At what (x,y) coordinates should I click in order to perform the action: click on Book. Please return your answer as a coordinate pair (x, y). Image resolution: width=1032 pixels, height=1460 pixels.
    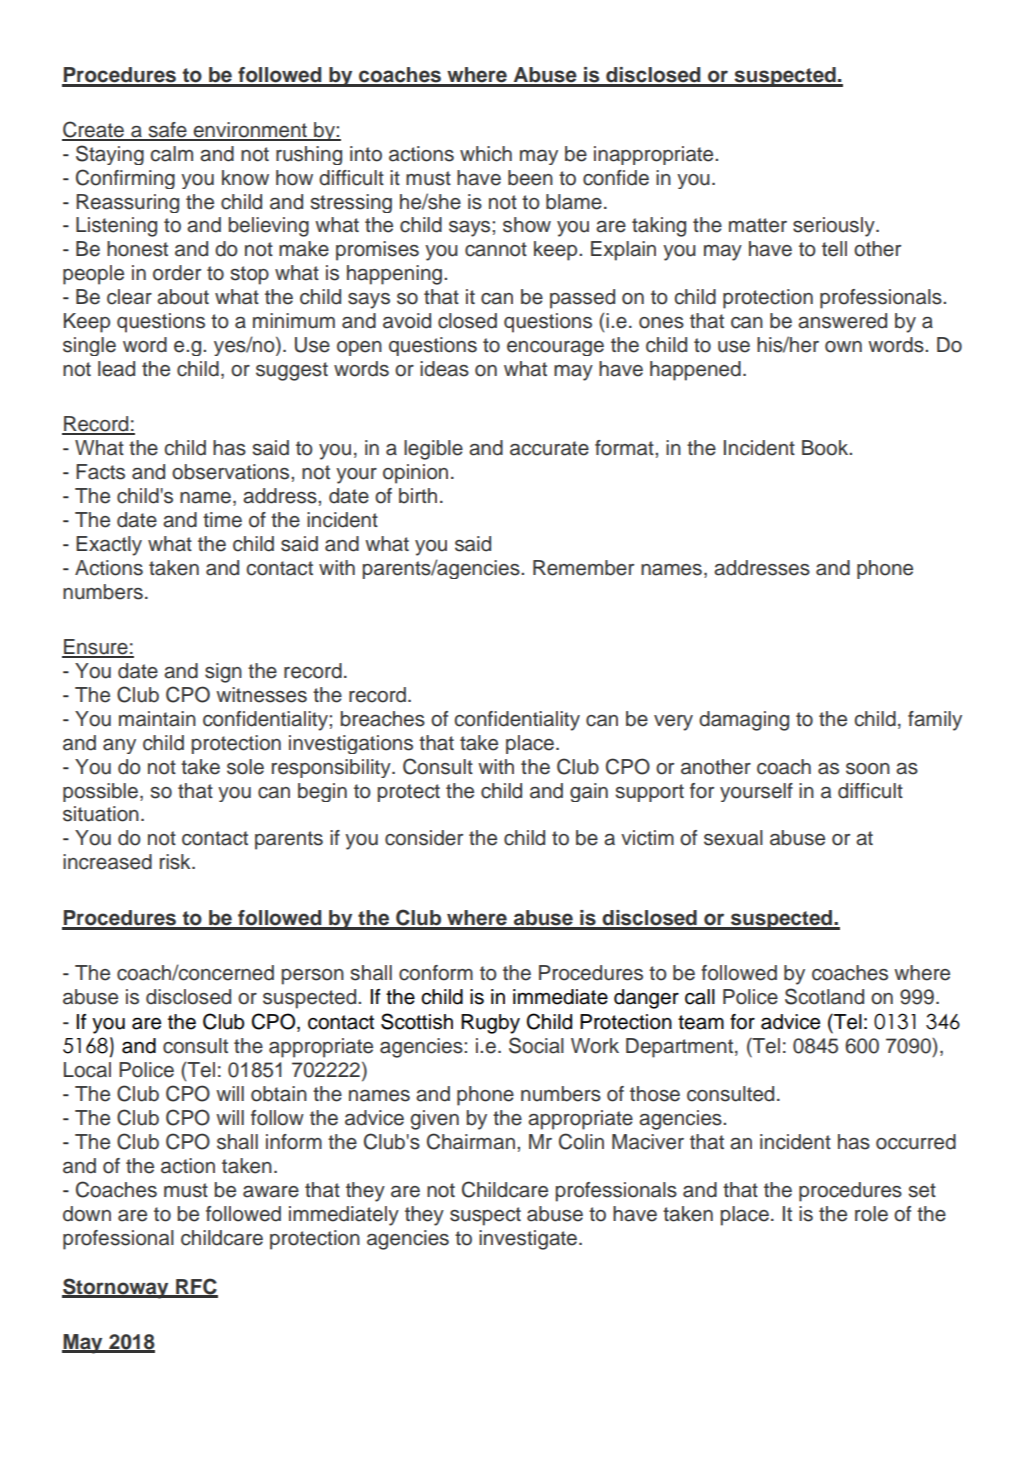
    Looking at the image, I should click on (826, 448).
